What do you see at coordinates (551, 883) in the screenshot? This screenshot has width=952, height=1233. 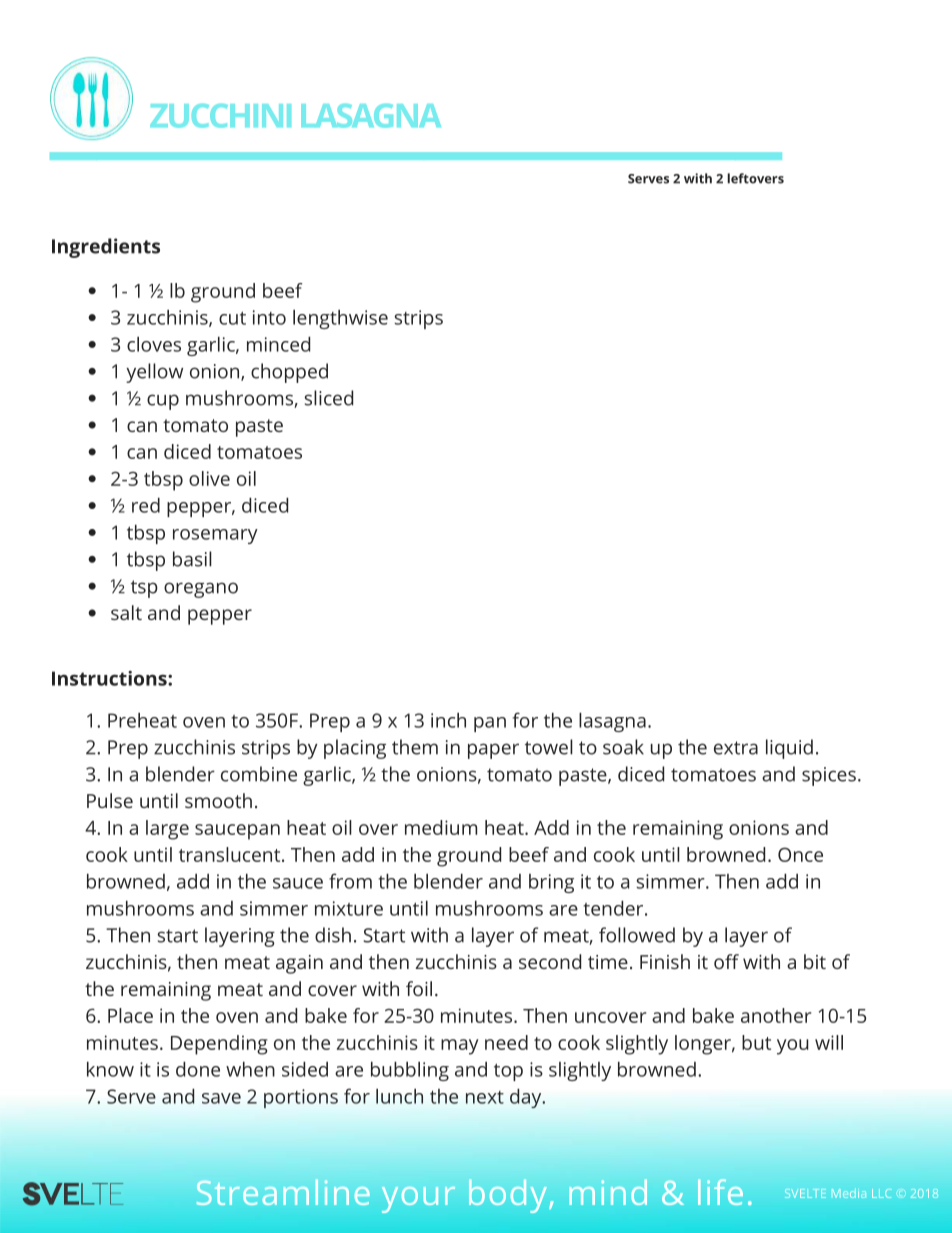 I see `bring` at bounding box center [551, 883].
